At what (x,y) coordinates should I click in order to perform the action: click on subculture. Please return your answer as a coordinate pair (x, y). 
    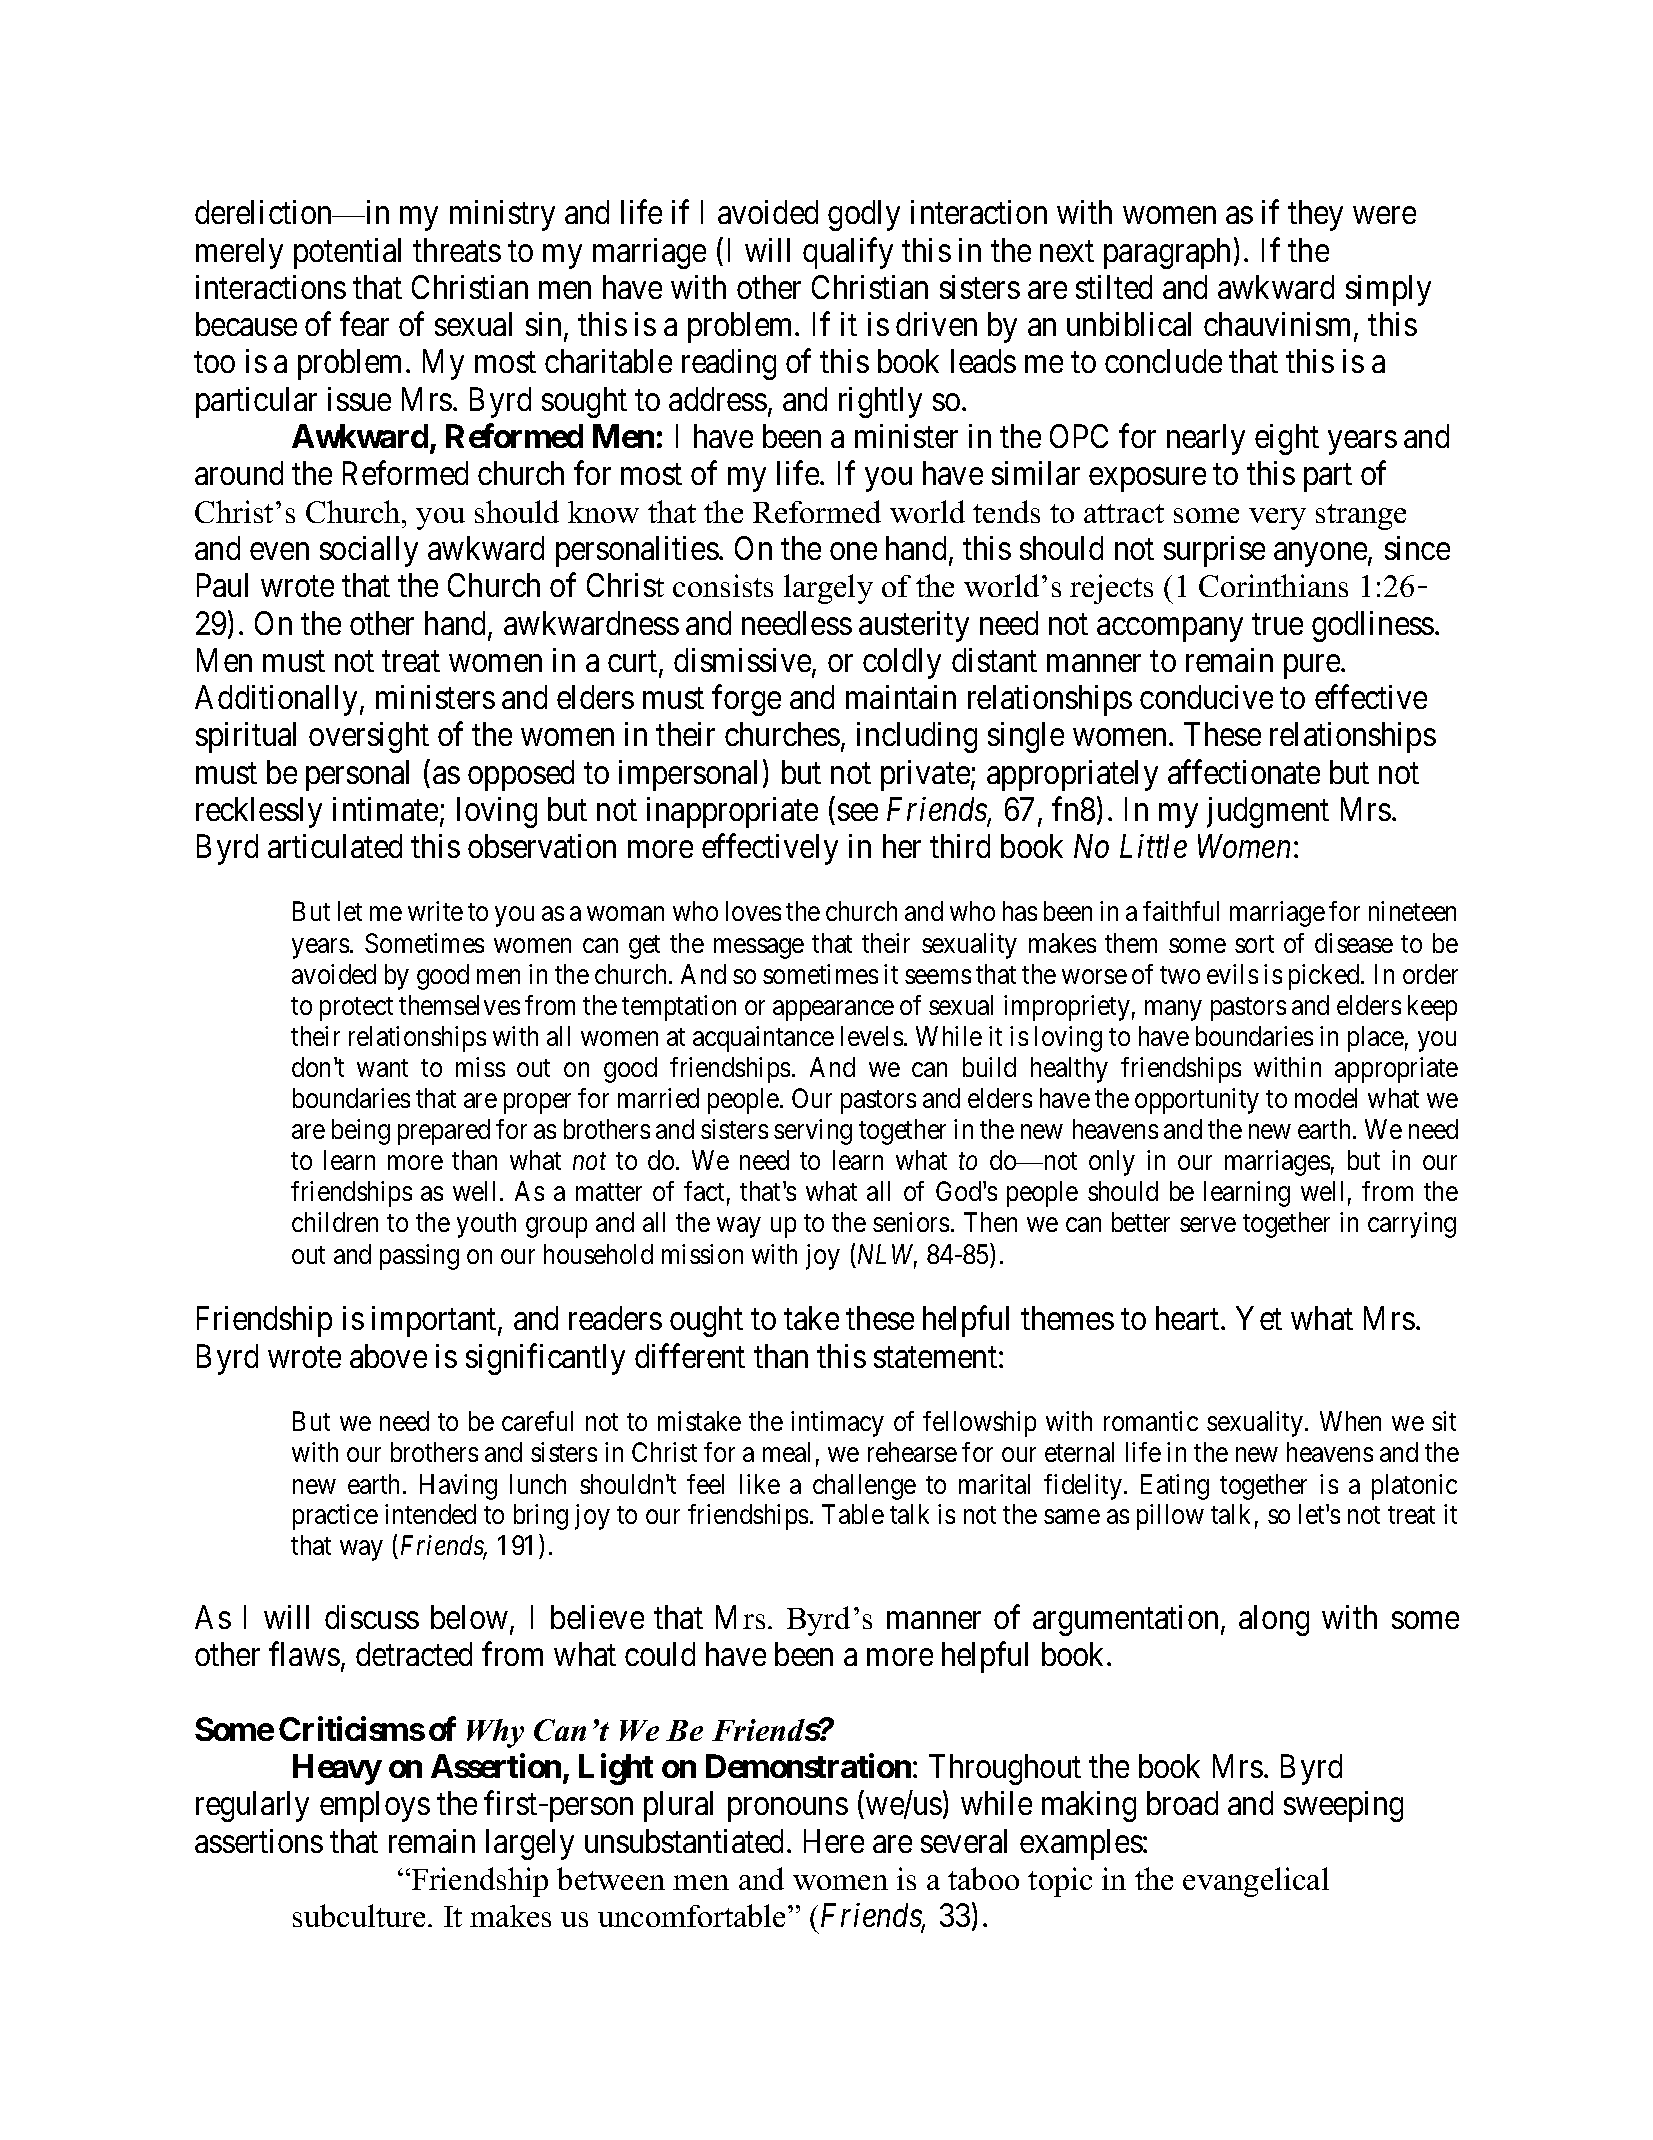
    Looking at the image, I should click on (359, 1915).
